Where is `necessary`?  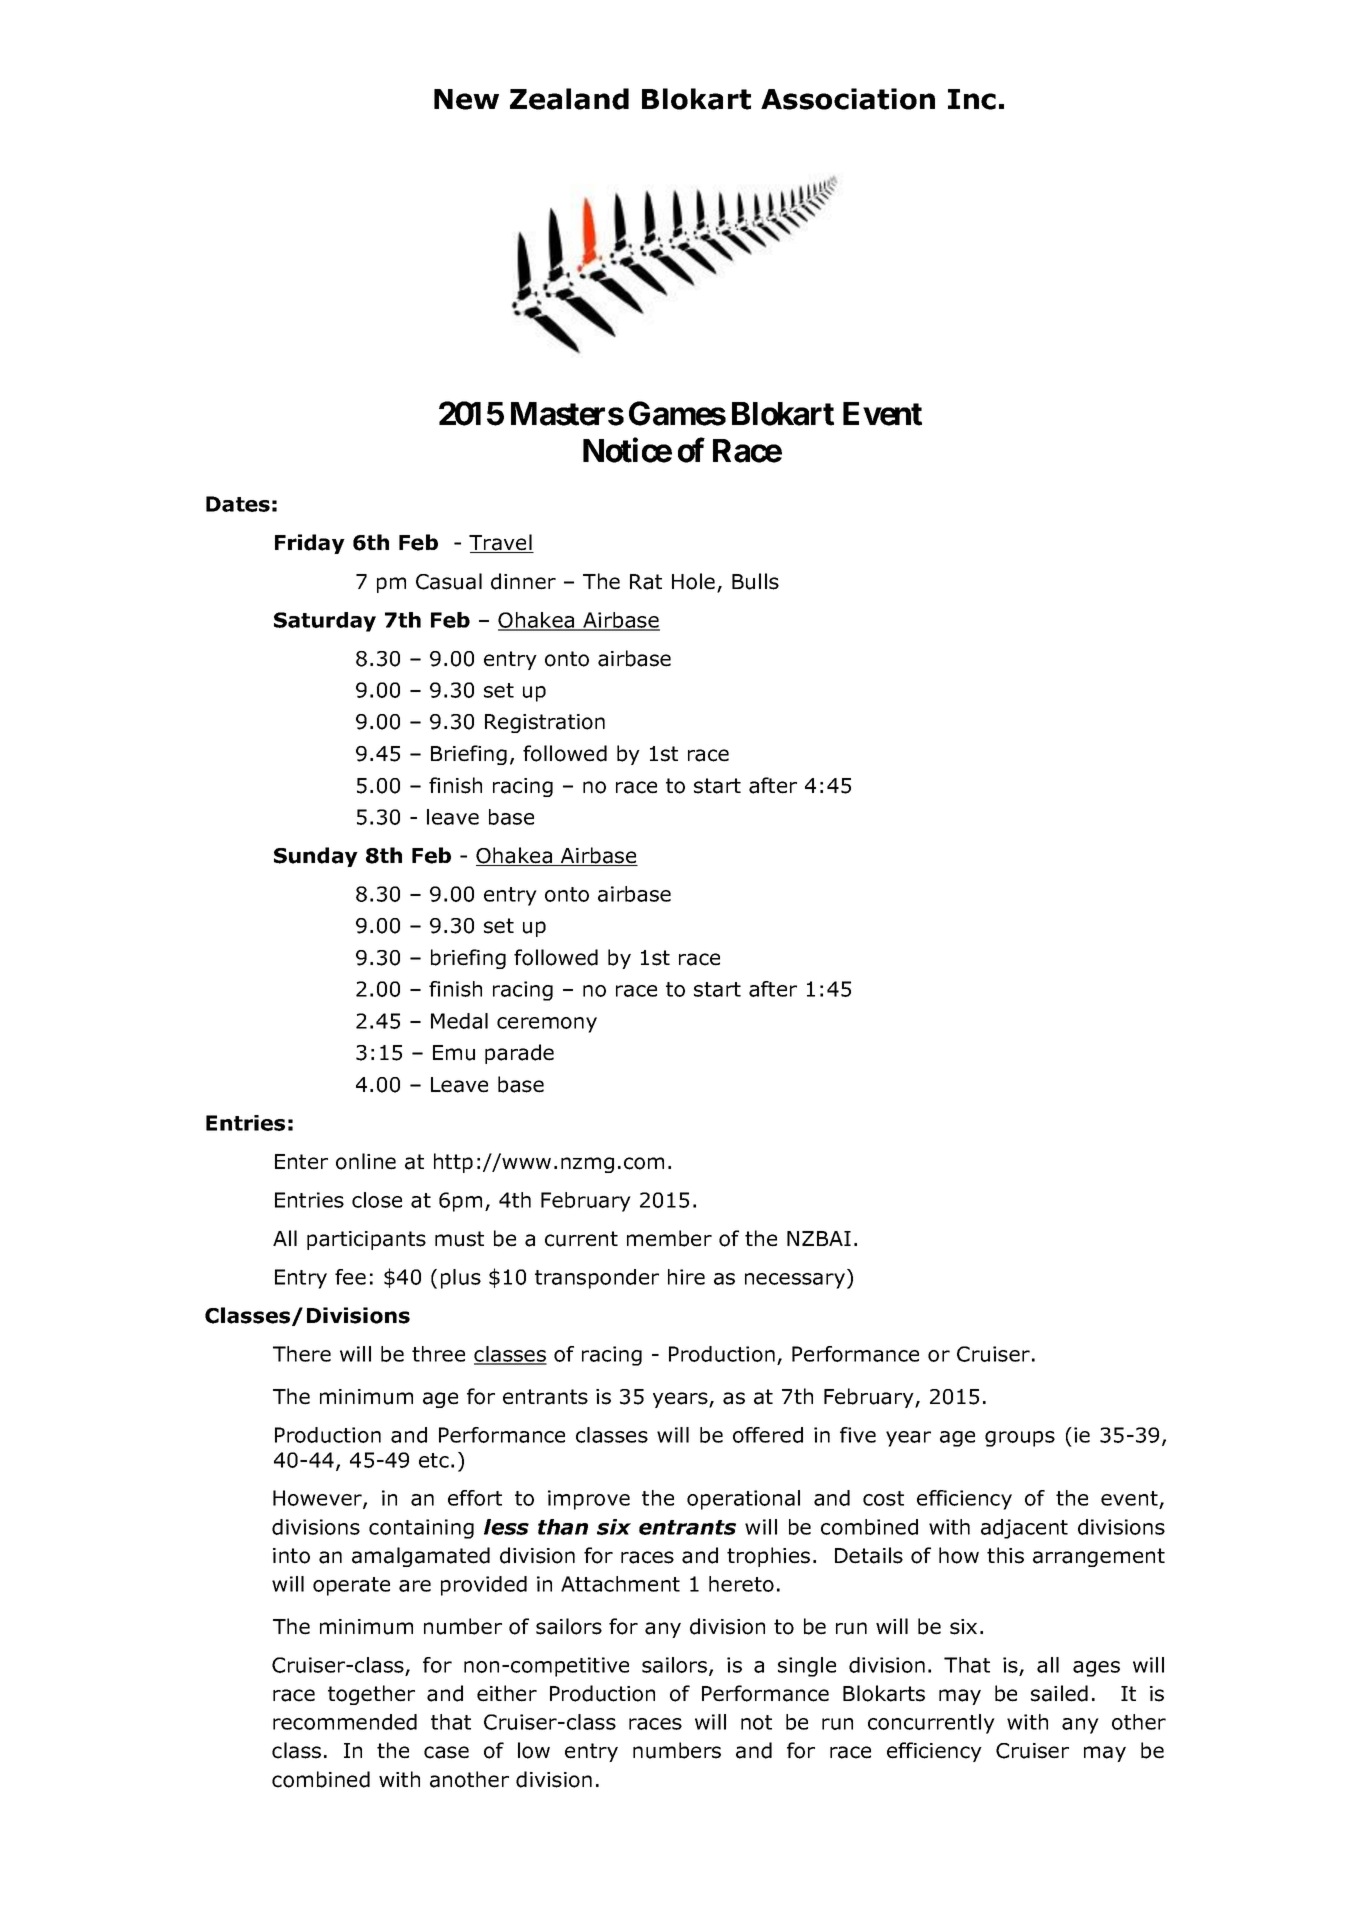
necessary is located at coordinates (796, 1281).
